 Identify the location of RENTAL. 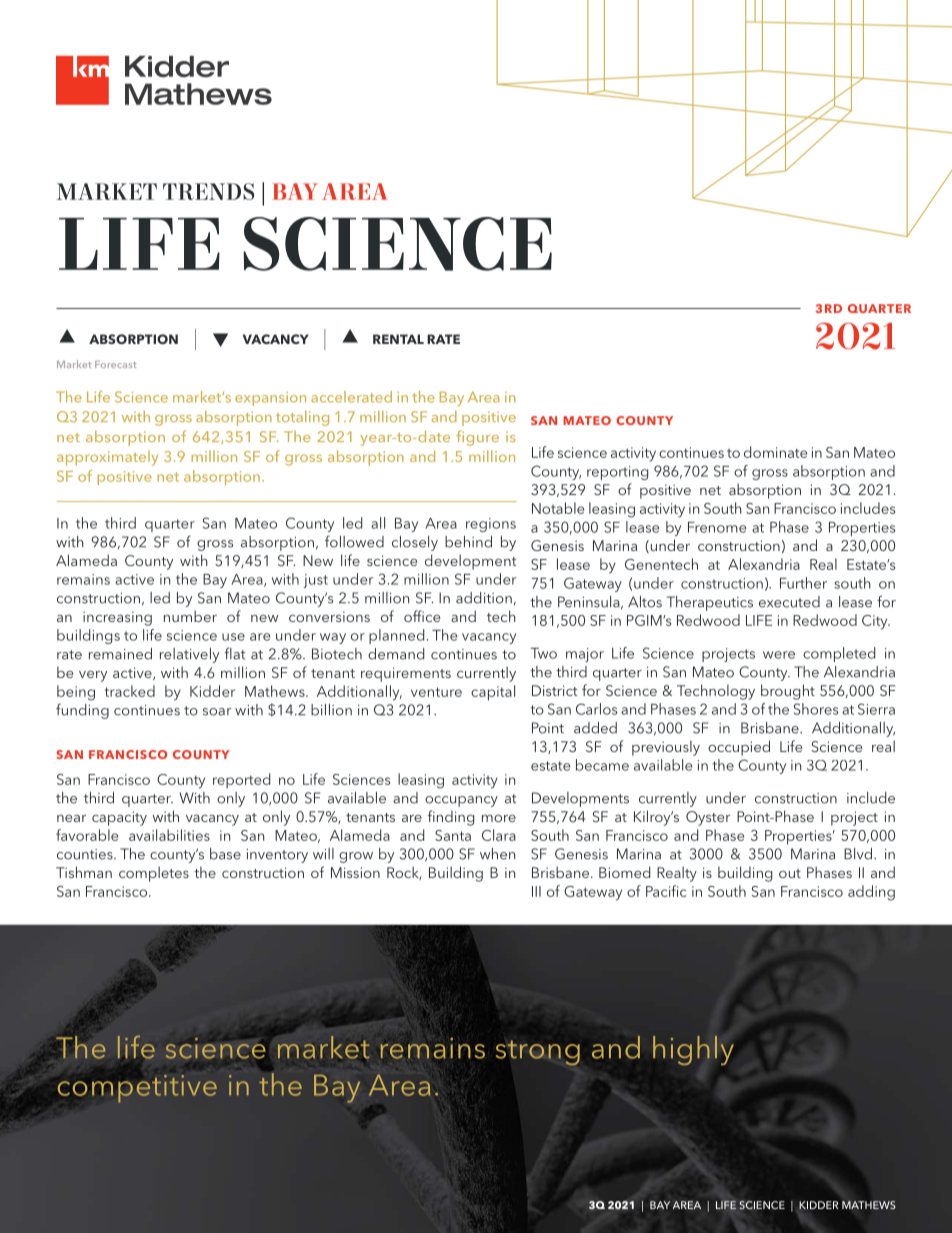
(398, 339).
